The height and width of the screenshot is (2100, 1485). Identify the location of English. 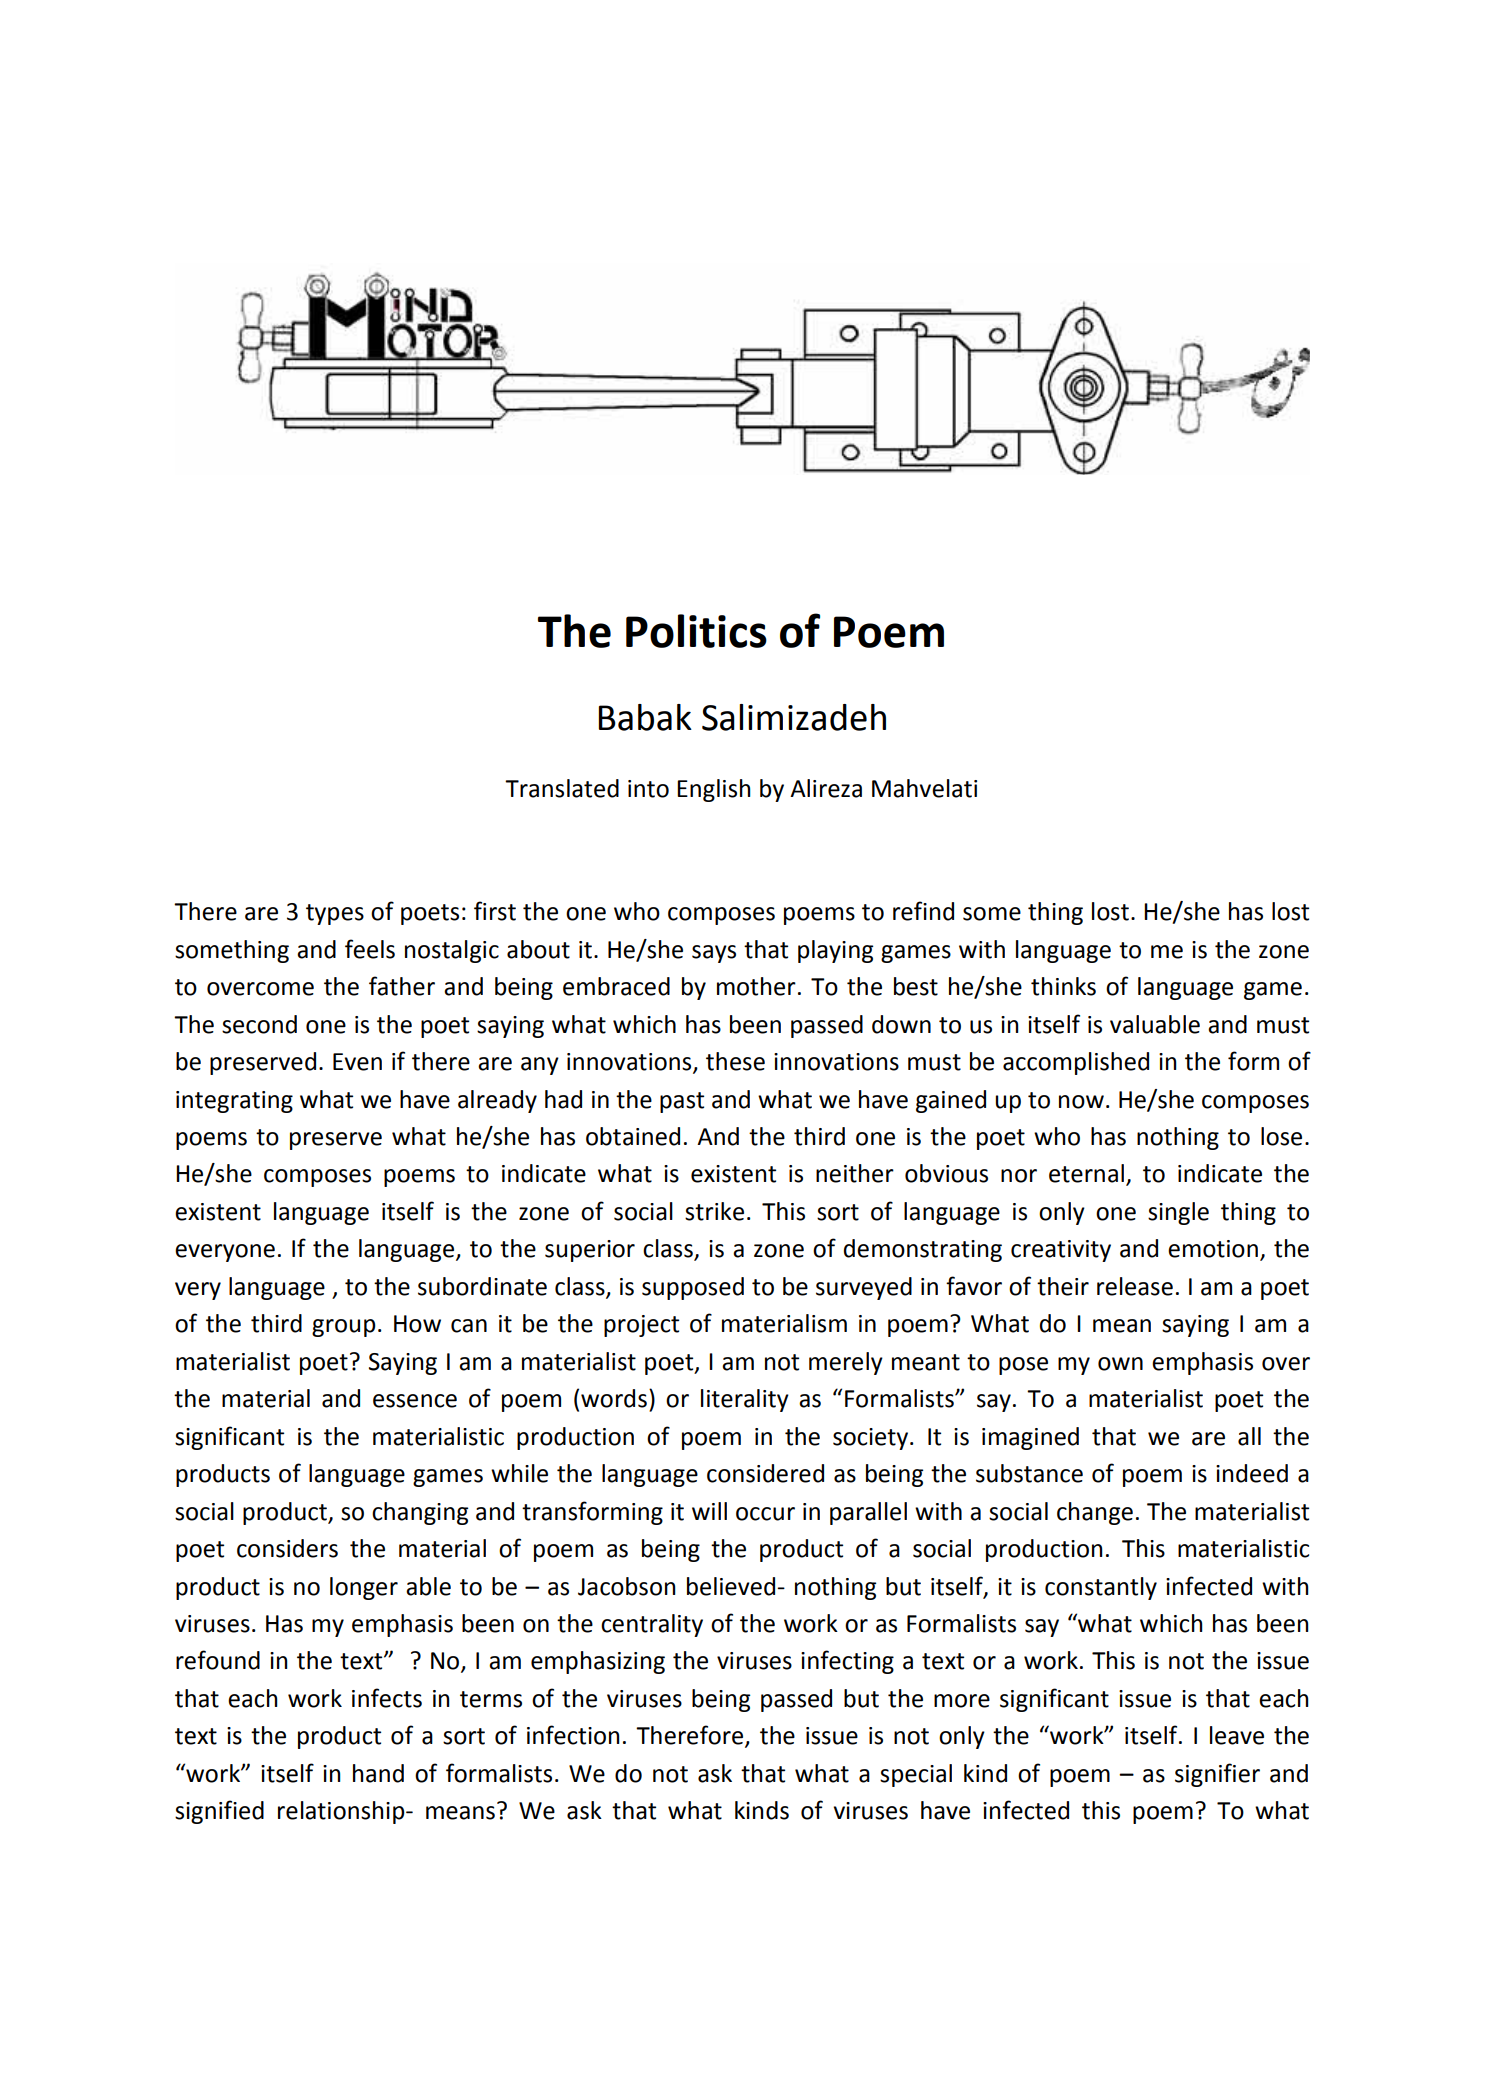
(714, 790).
